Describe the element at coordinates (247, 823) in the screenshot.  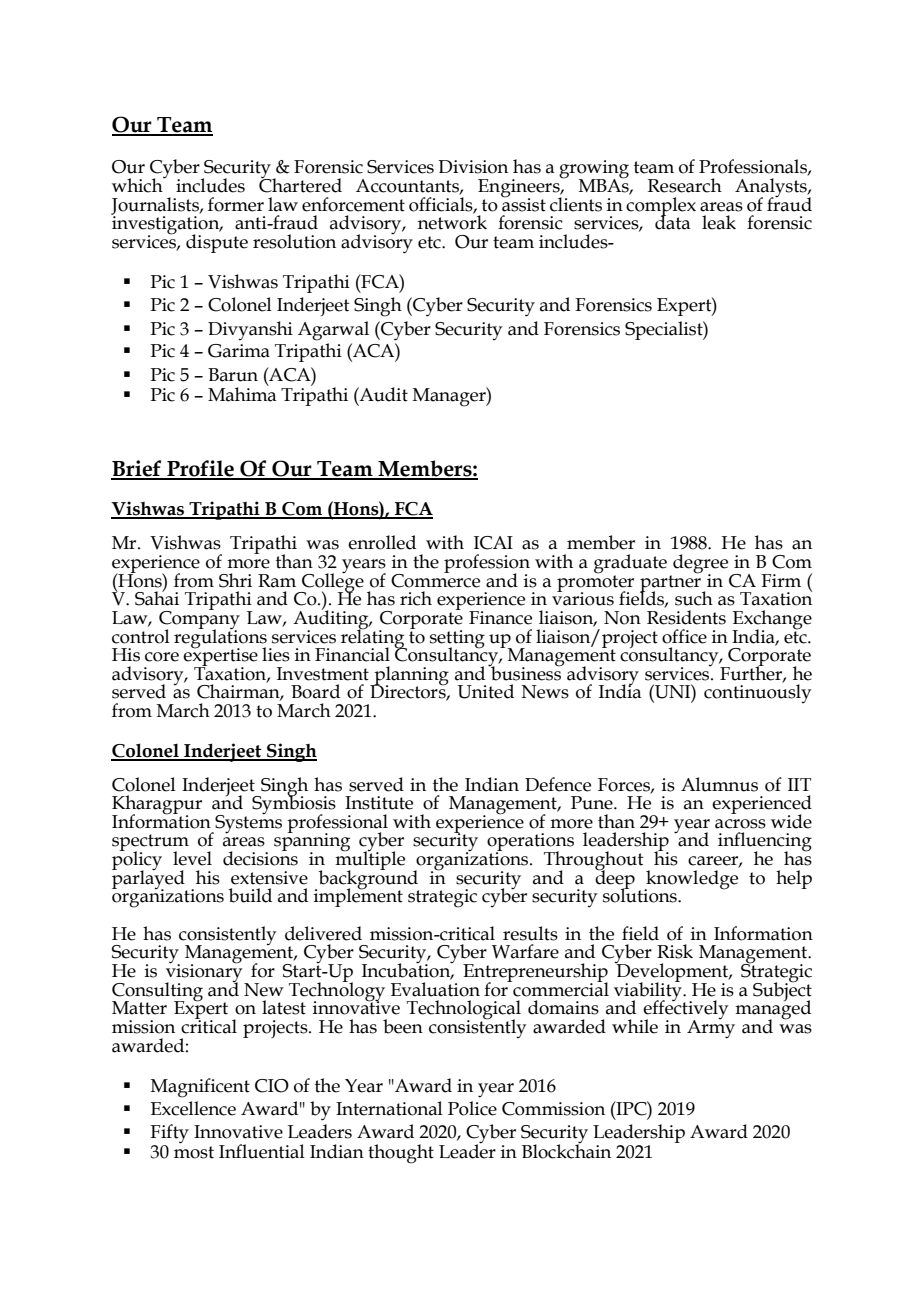
I see `Systems` at that location.
